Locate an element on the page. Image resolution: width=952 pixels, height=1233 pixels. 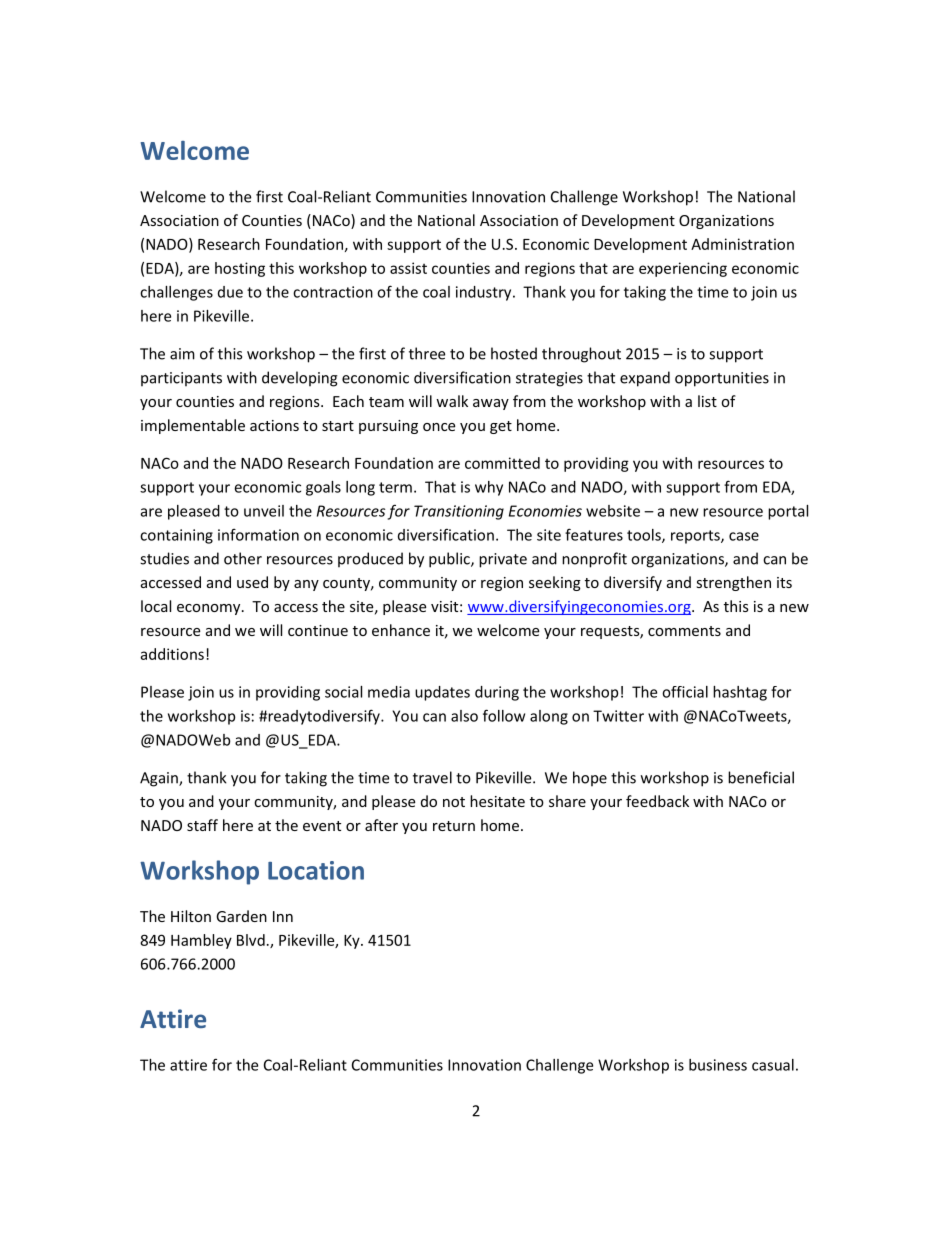
hosting is located at coordinates (240, 269).
